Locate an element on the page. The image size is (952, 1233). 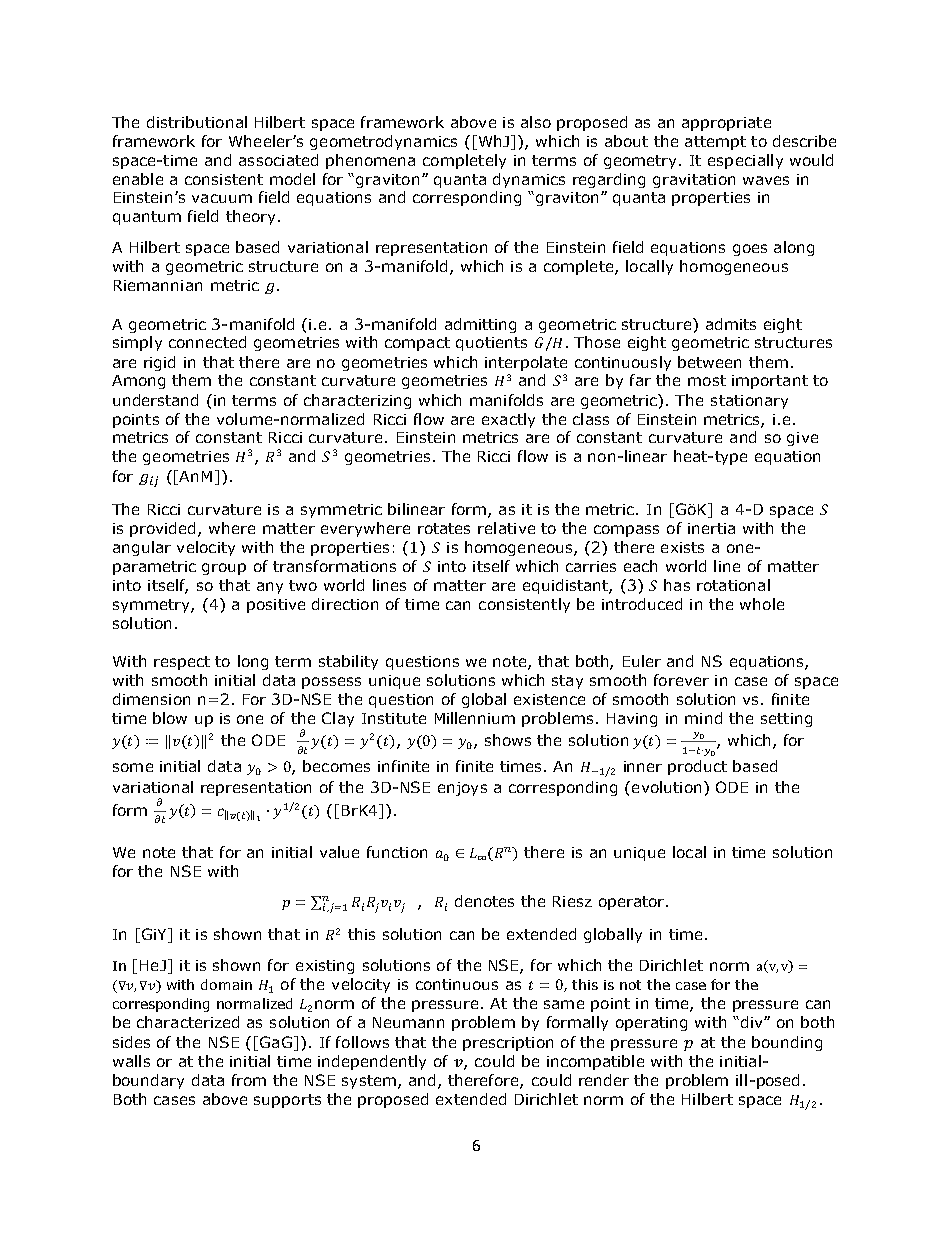
from is located at coordinates (249, 1080).
